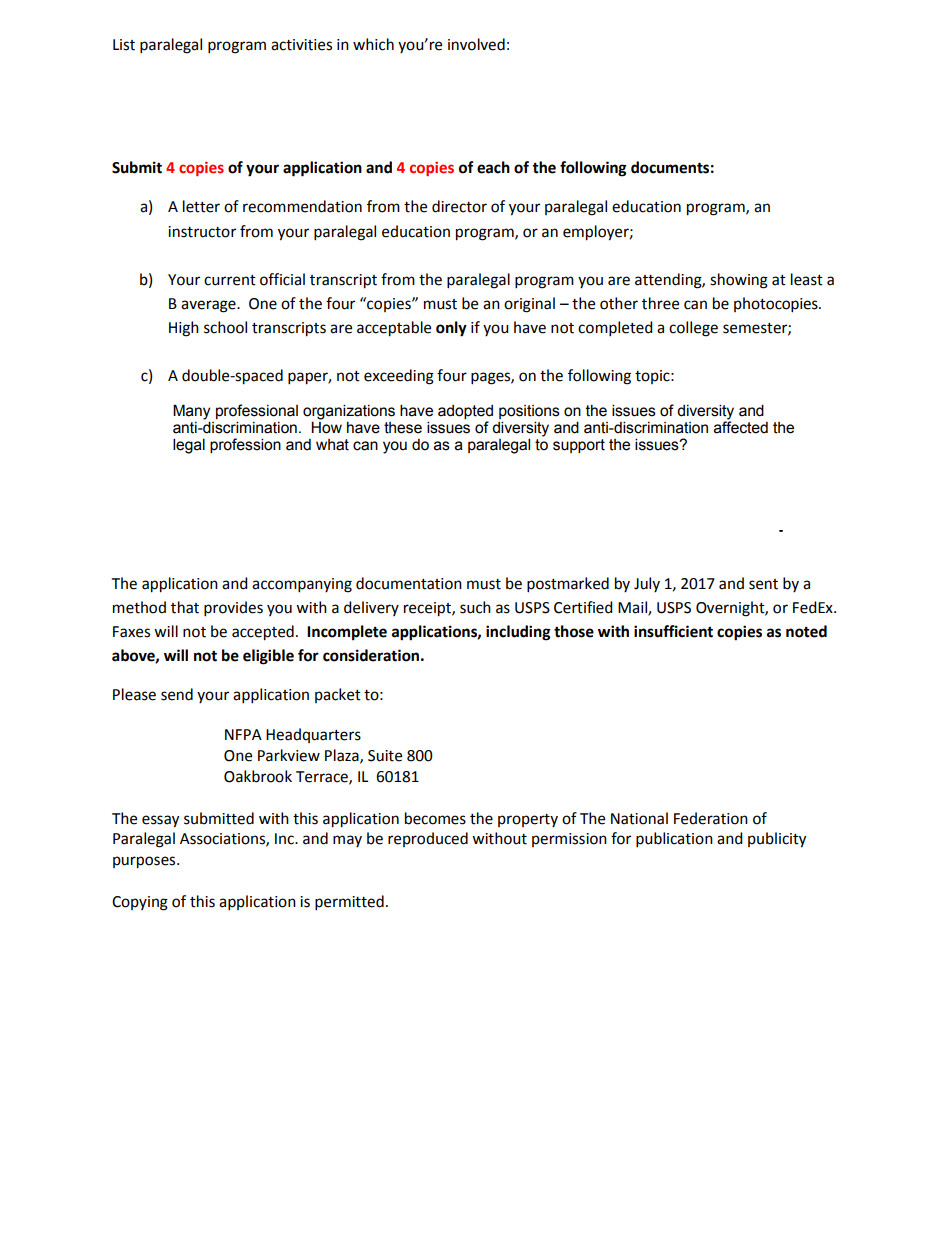  I want to click on accompanying, so click(302, 585).
